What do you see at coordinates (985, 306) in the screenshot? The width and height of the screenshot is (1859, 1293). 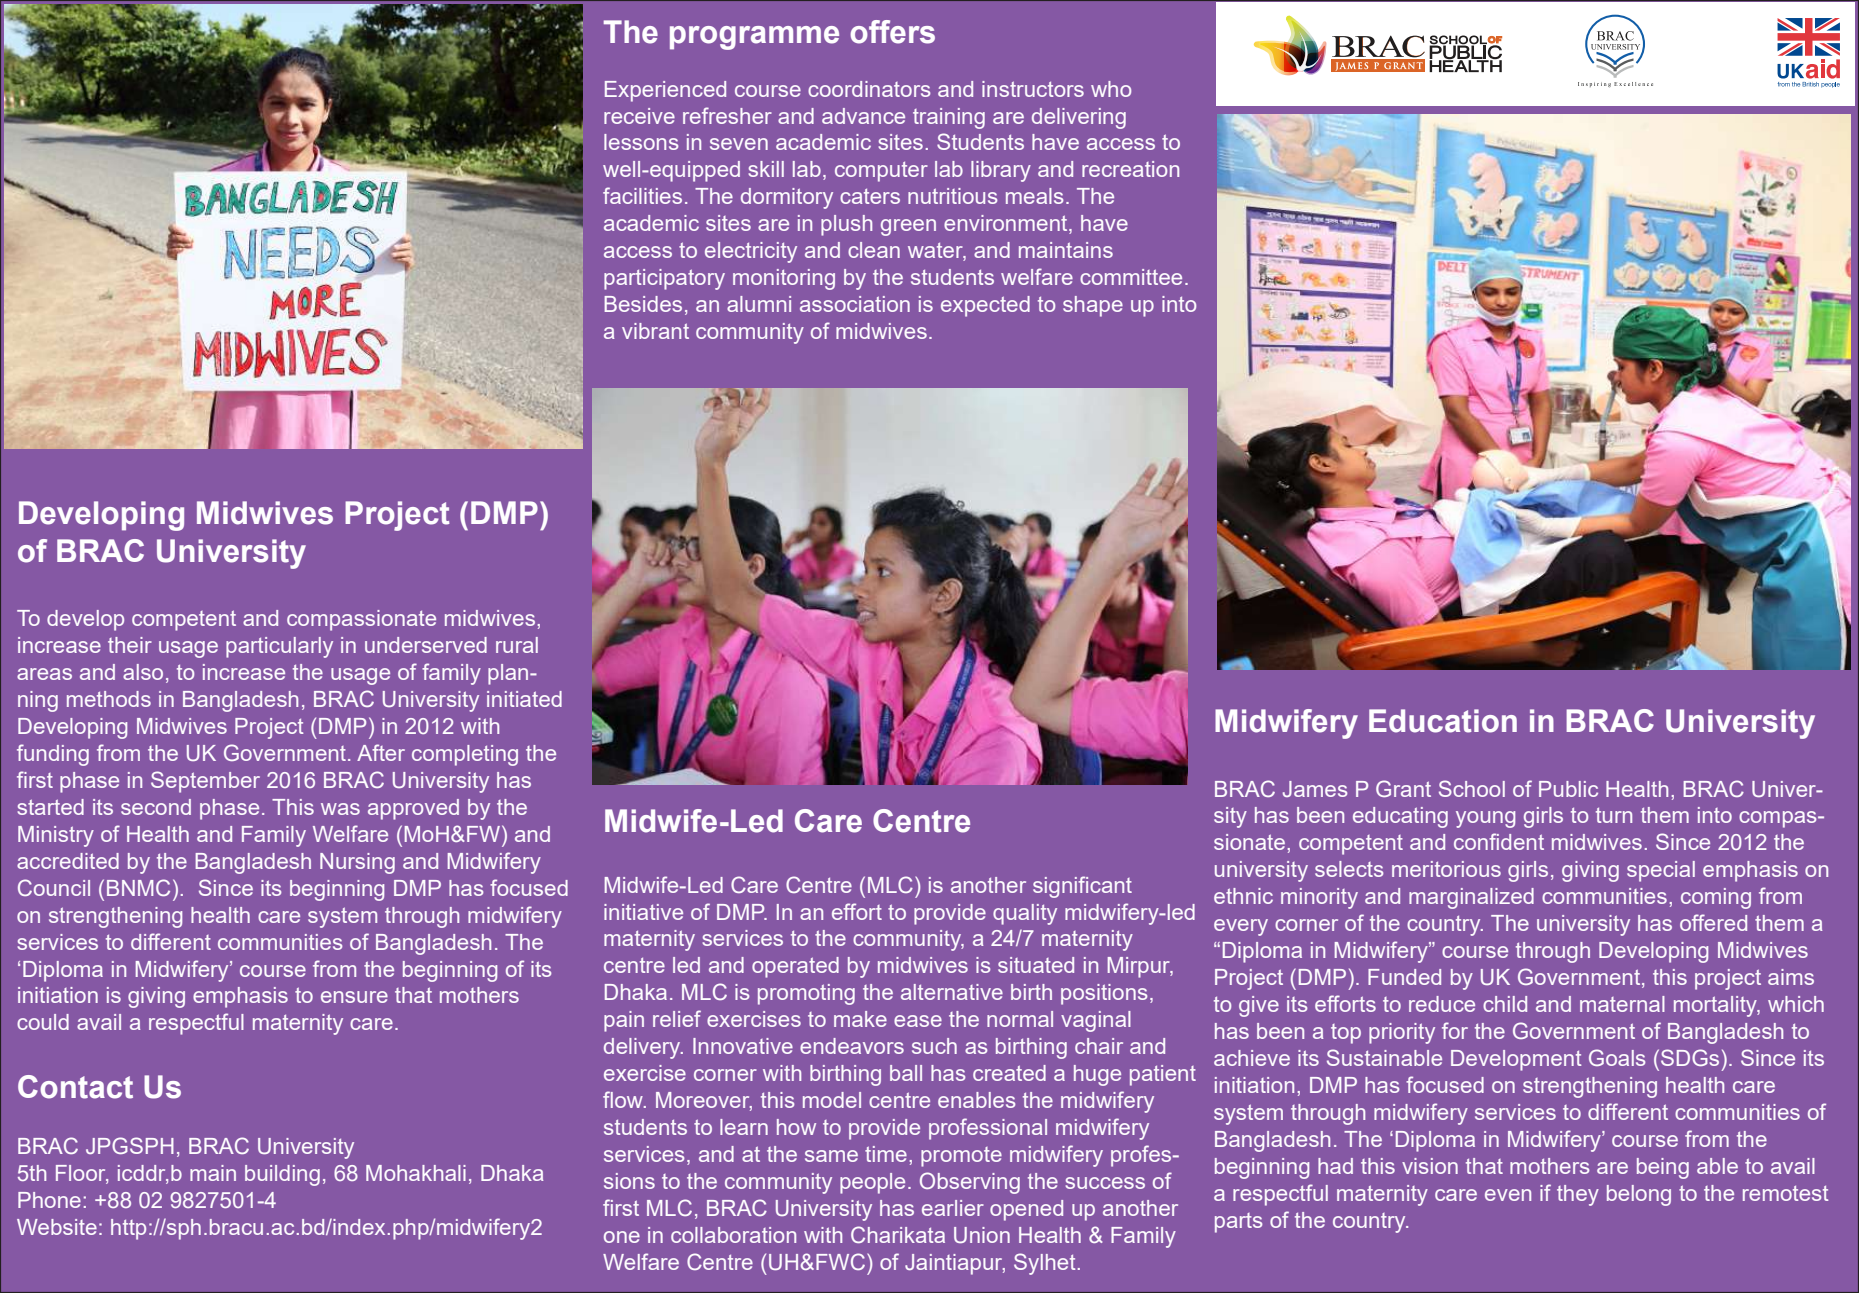 I see `expected` at bounding box center [985, 306].
